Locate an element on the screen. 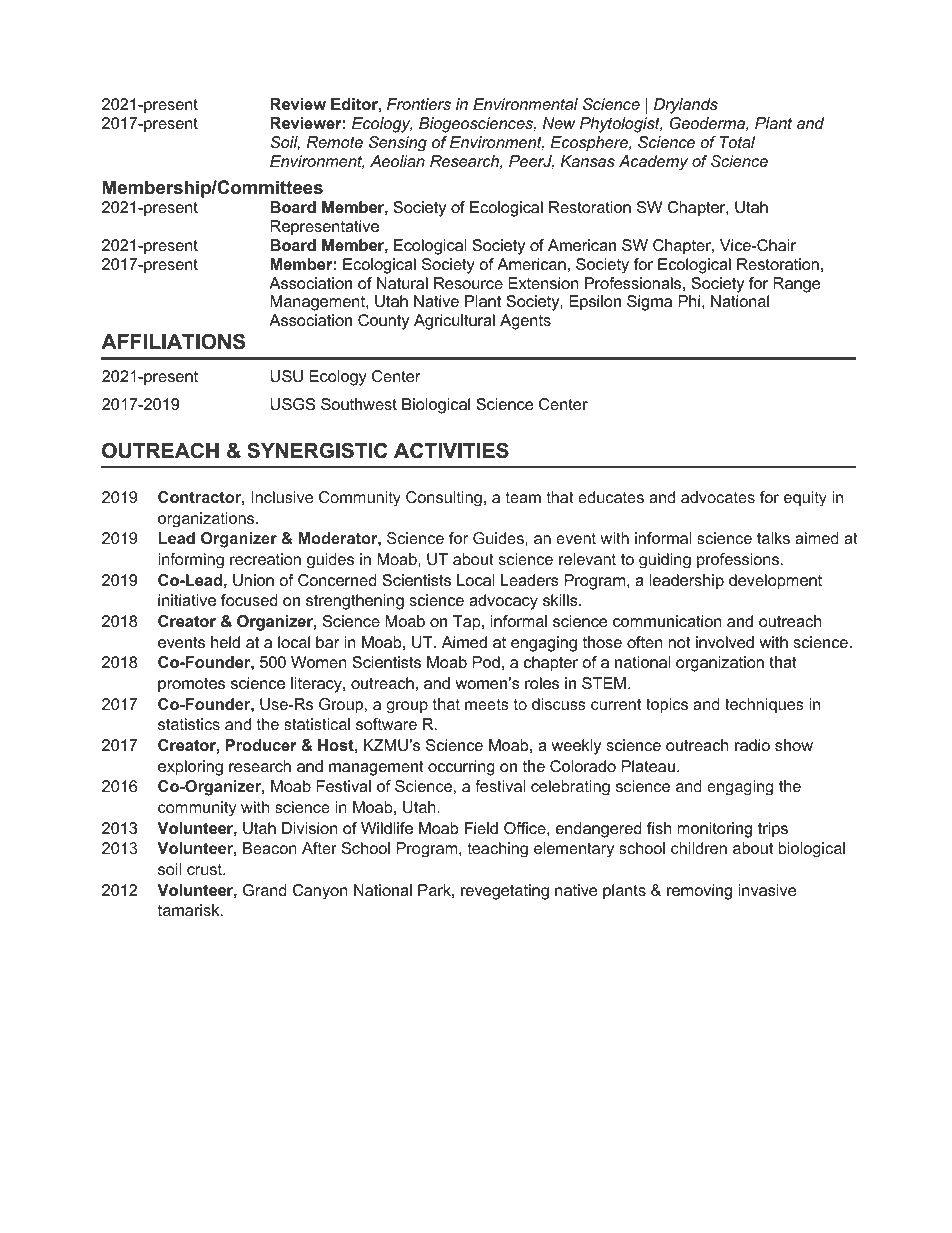 The height and width of the screenshot is (1233, 952). Tap is located at coordinates (468, 623).
